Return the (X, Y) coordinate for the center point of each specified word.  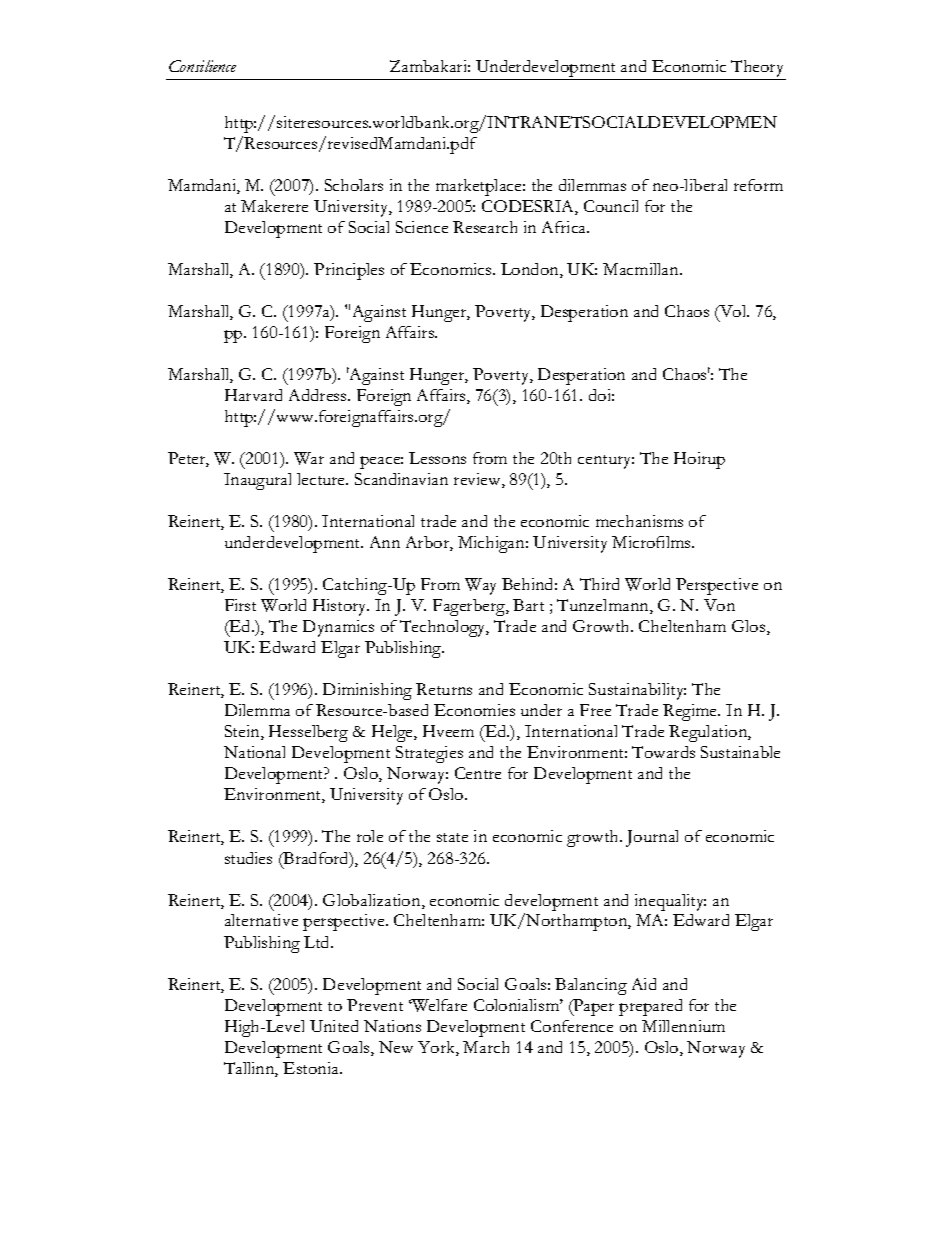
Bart (528, 605)
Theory (757, 68)
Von (719, 605)
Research (485, 227)
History (341, 607)
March (486, 1047)
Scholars (354, 185)
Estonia (312, 1068)
